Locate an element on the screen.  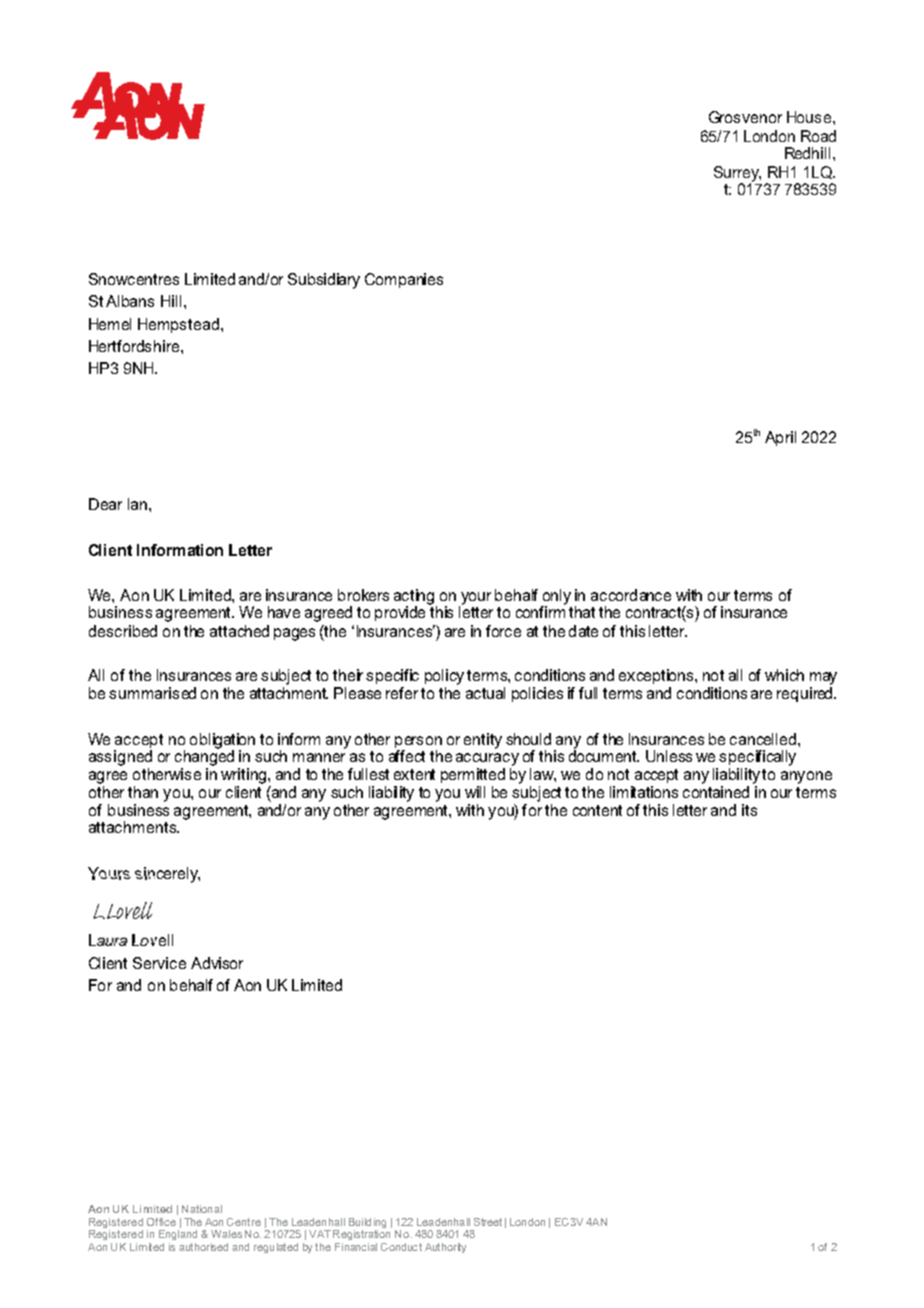
Companies is located at coordinates (404, 280).
